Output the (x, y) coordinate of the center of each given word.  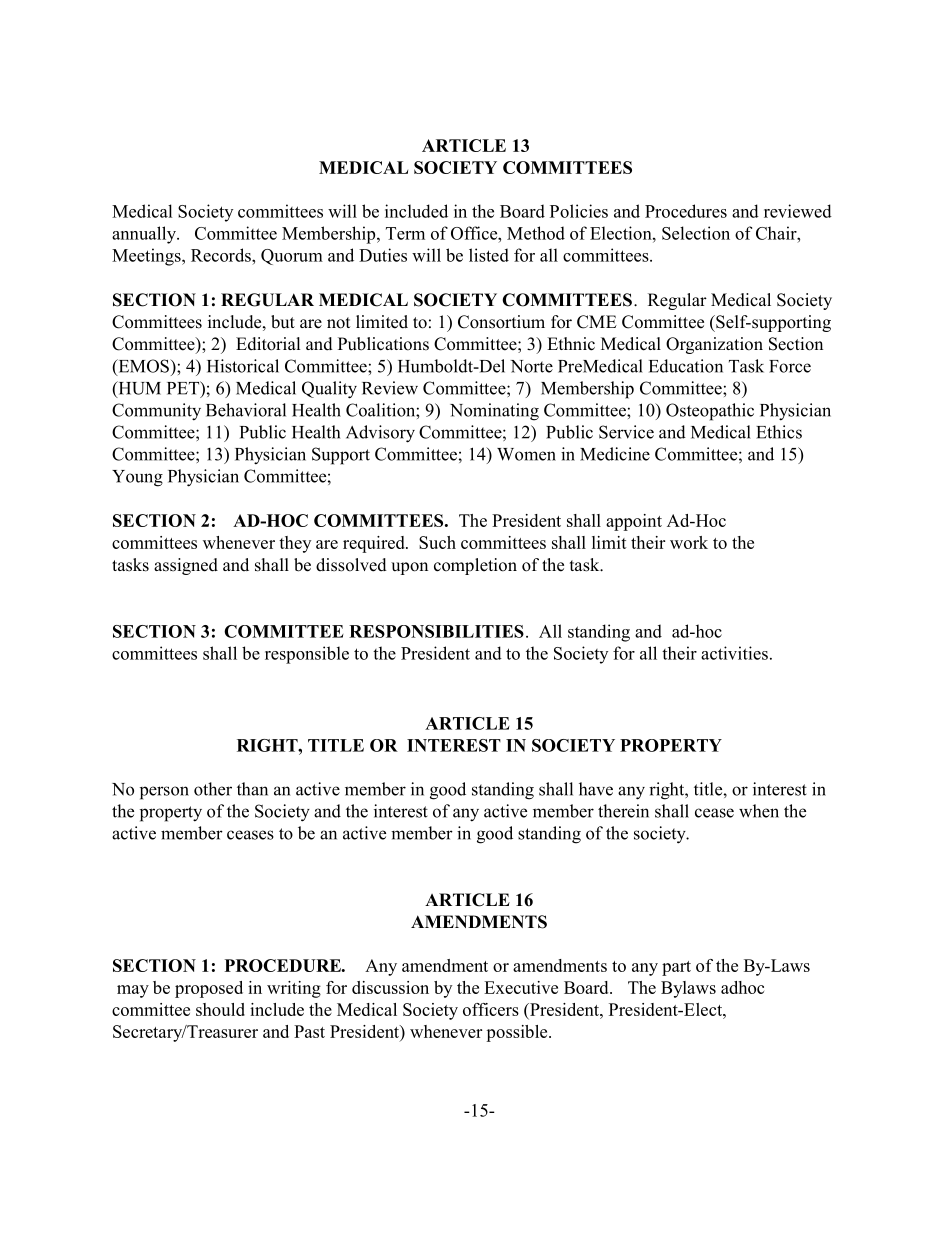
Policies (579, 211)
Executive (521, 987)
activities (734, 653)
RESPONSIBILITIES (436, 631)
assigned (186, 566)
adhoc (742, 987)
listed (489, 255)
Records (222, 255)
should (220, 1009)
